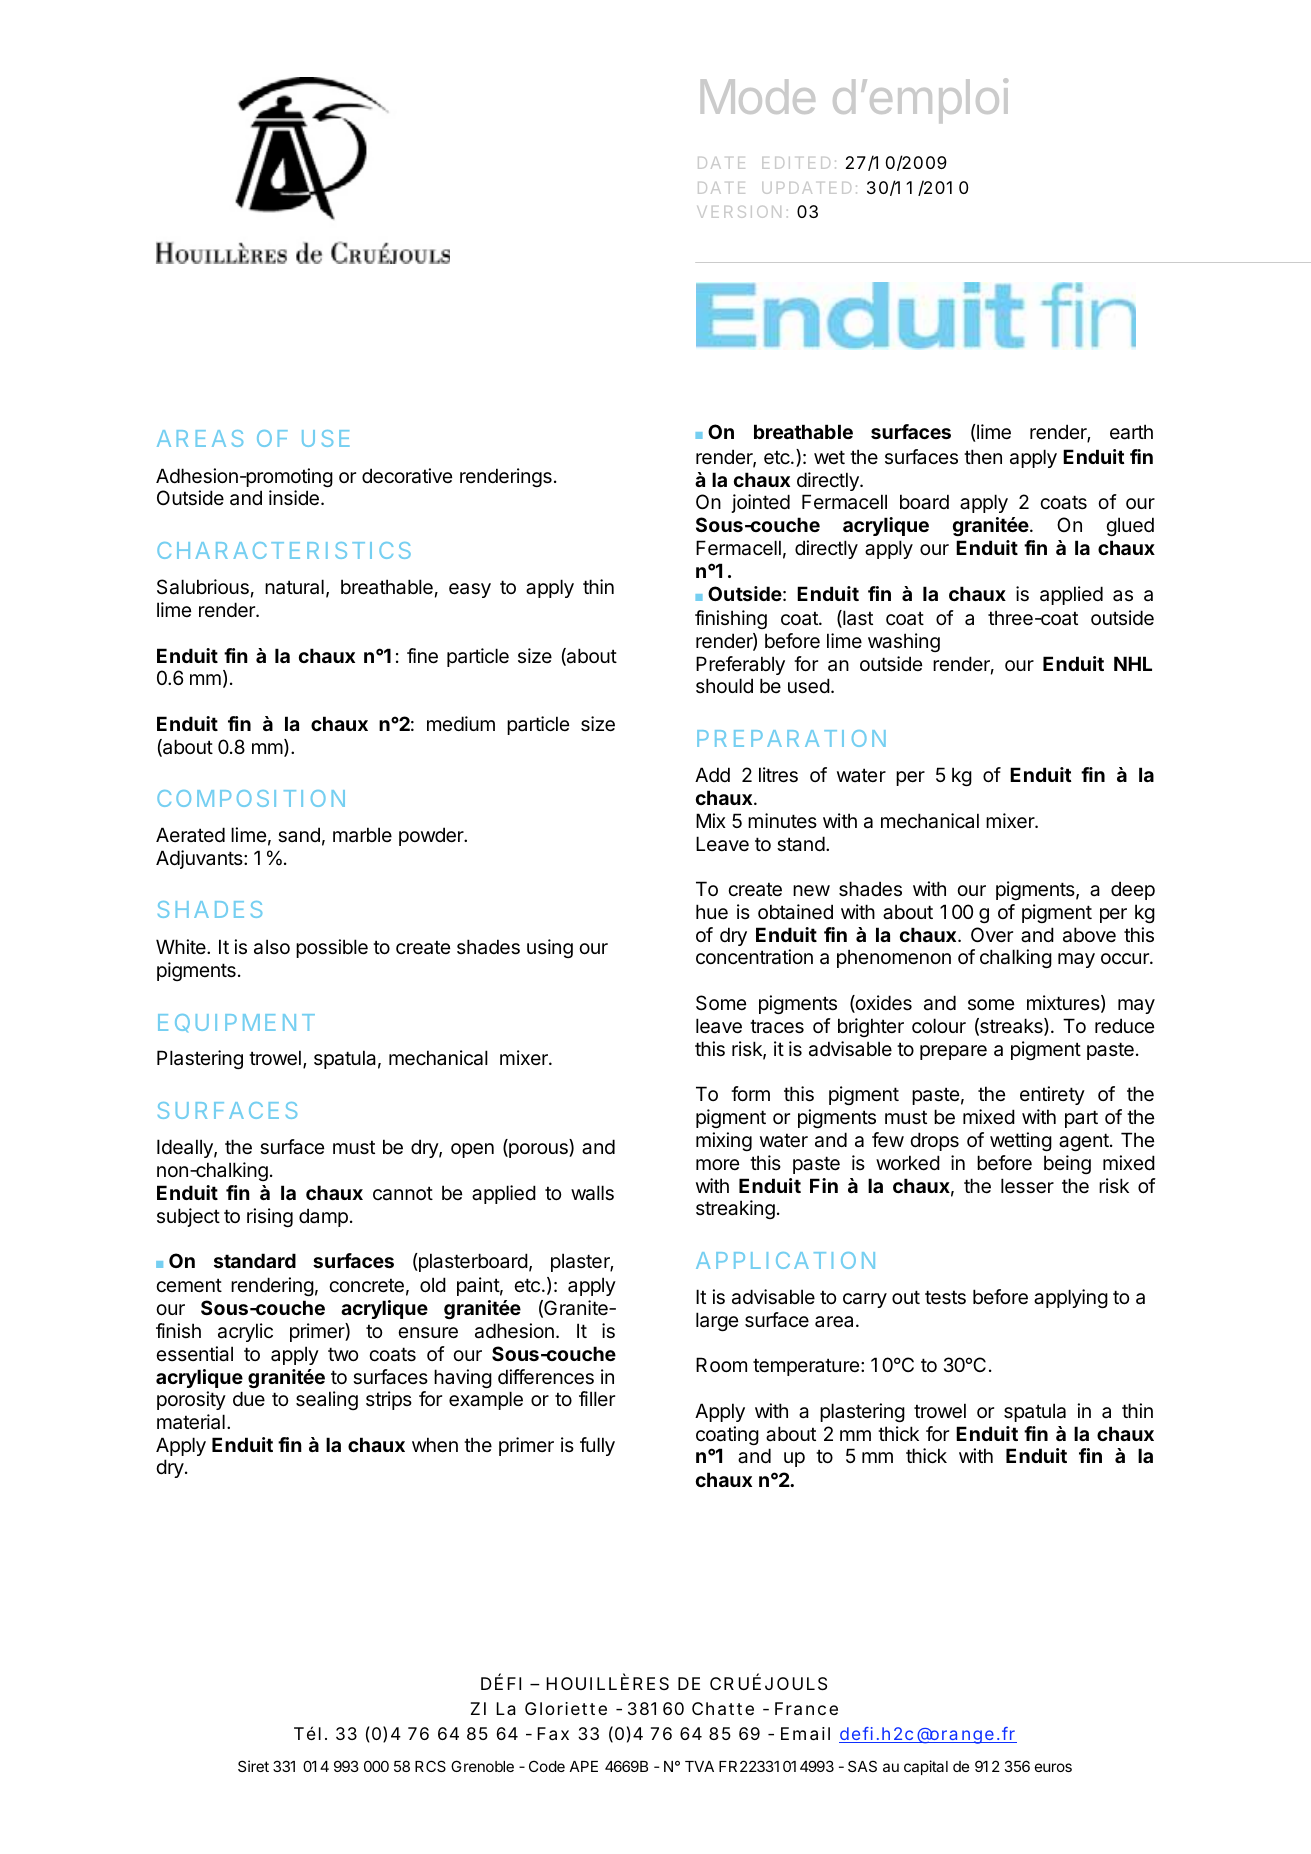  What do you see at coordinates (699, 1766) in the document?
I see `TVA` at bounding box center [699, 1766].
